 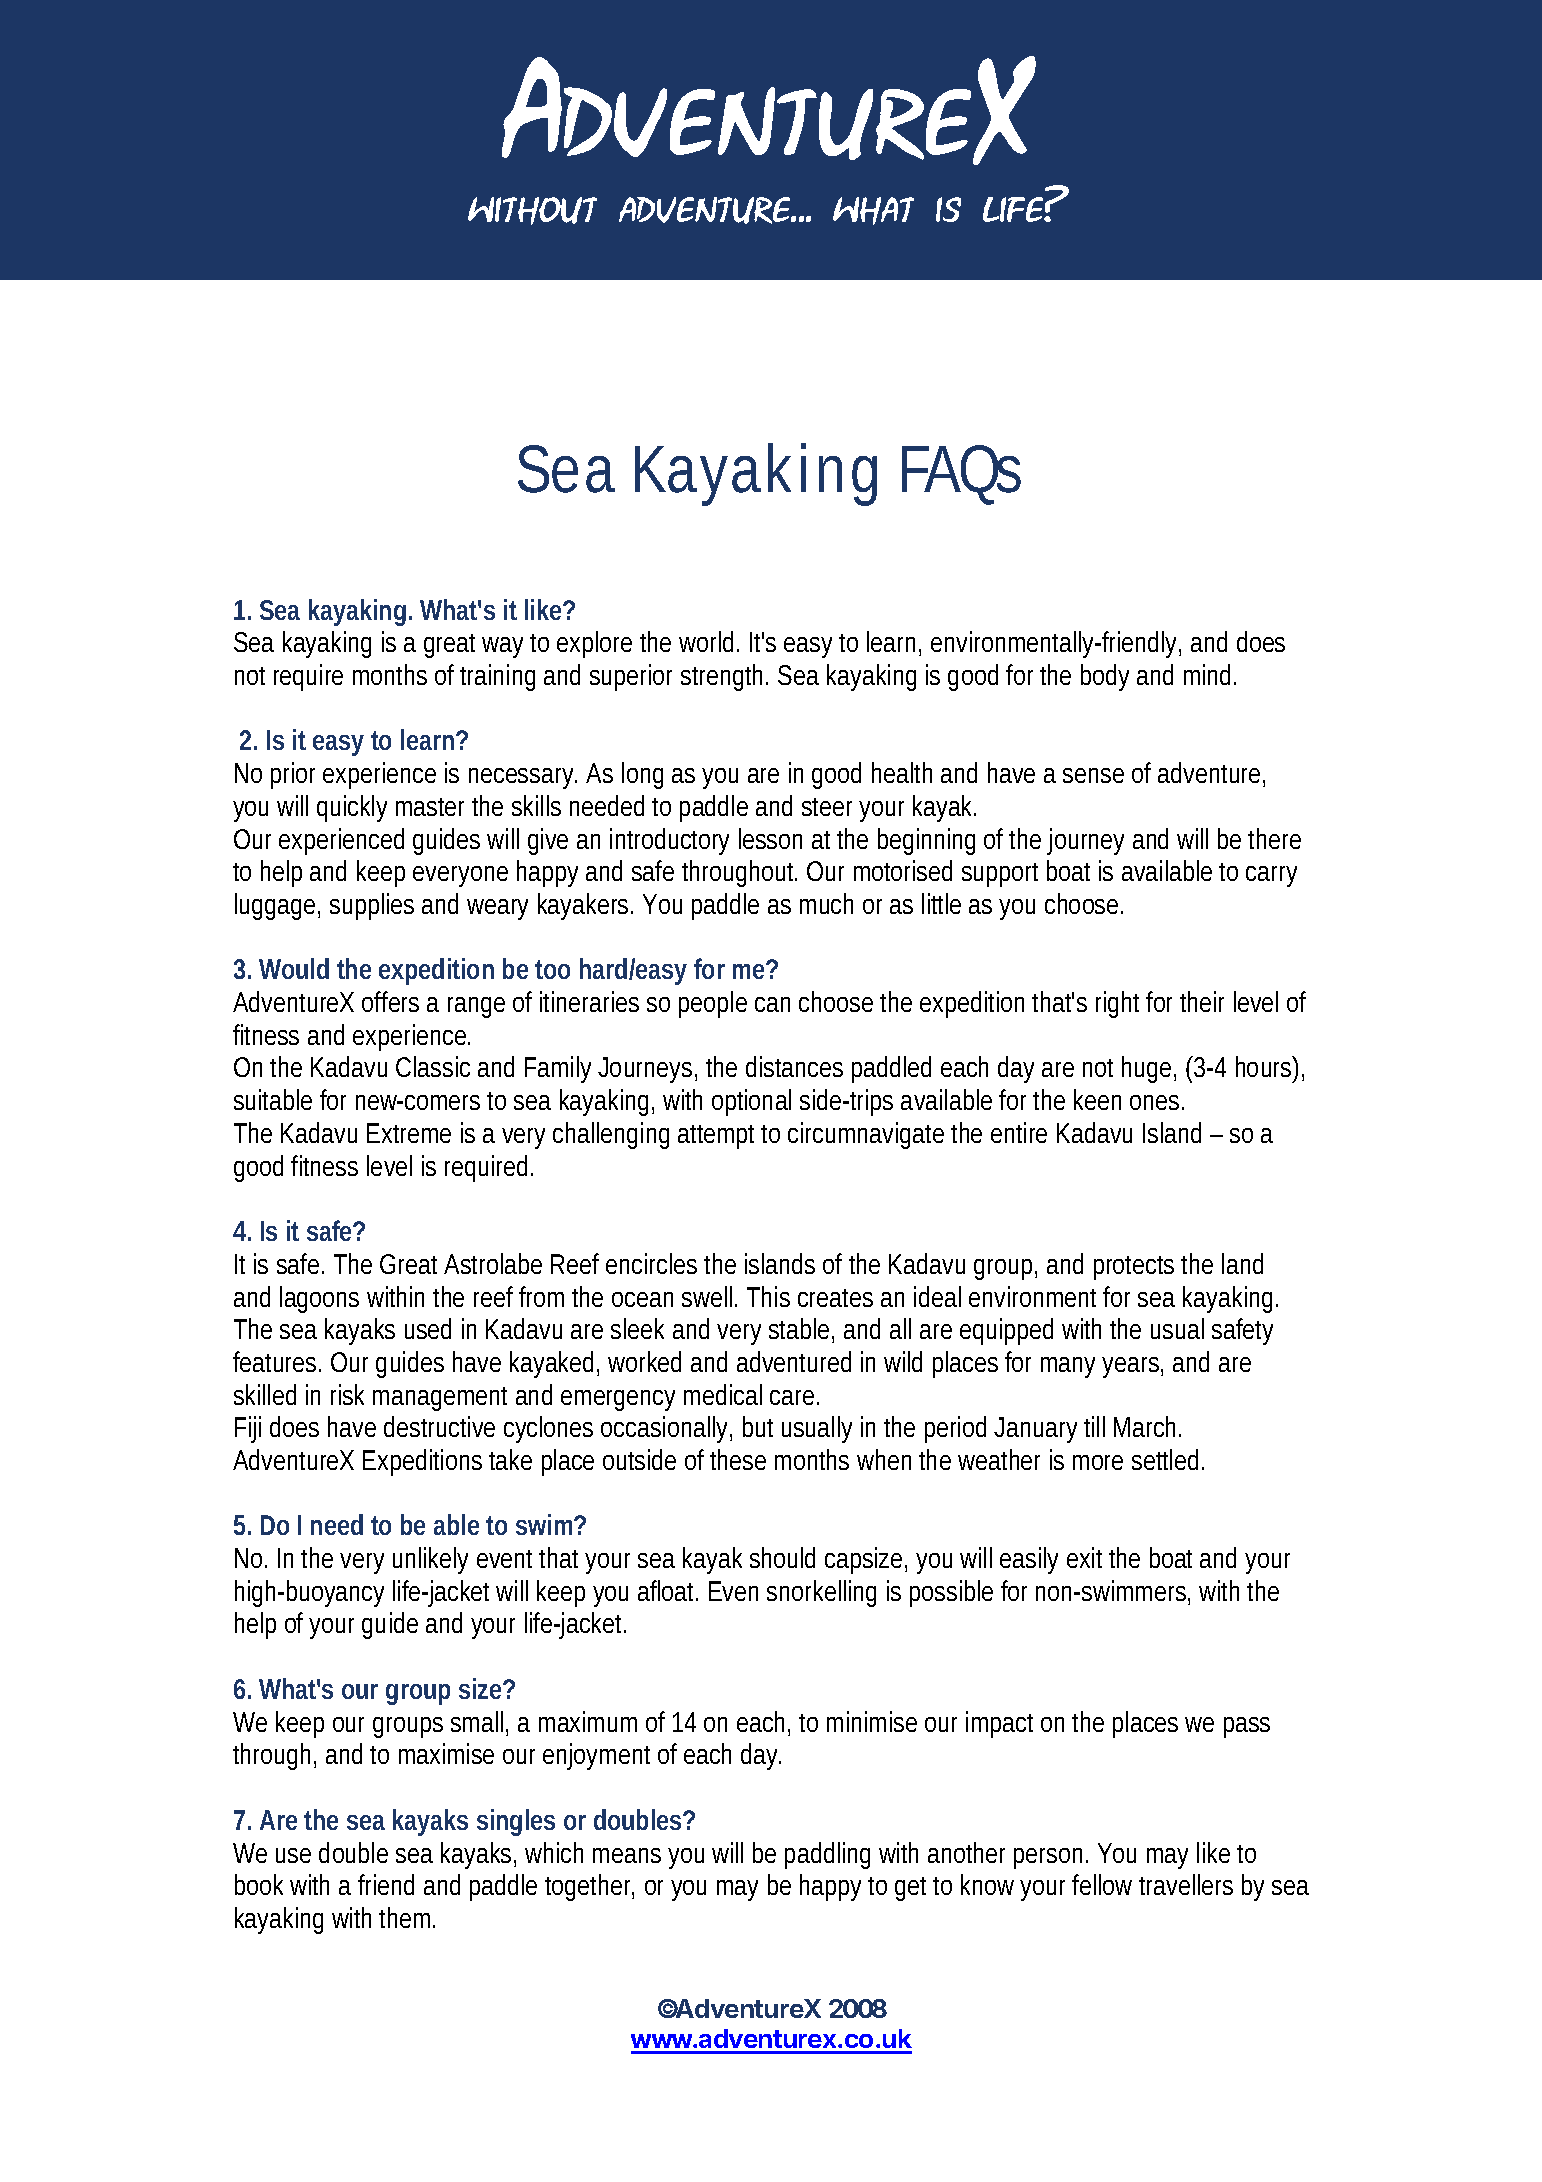 I want to click on small, so click(x=479, y=1721).
